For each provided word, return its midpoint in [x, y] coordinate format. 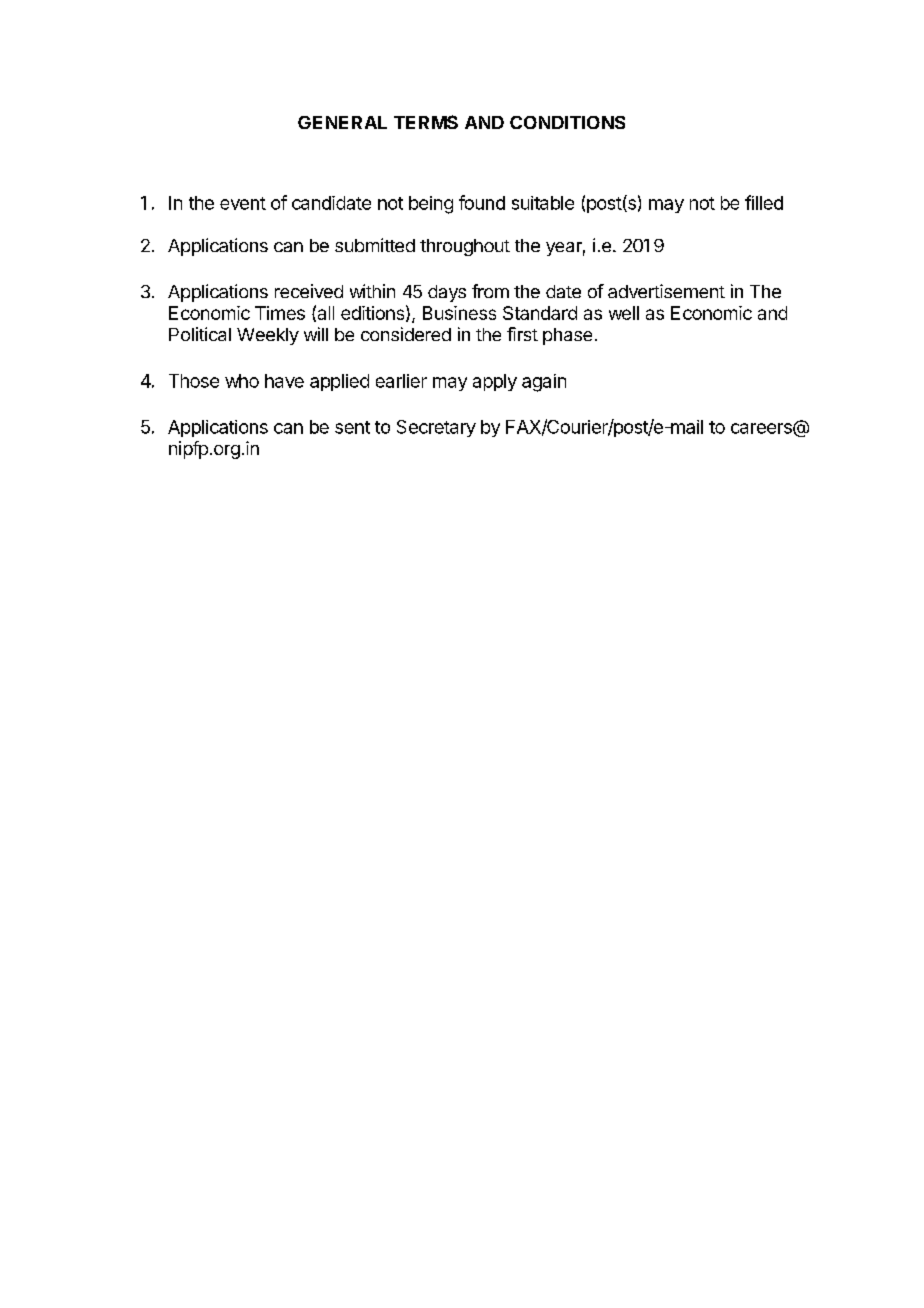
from [490, 291]
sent [352, 427]
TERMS [426, 122]
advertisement [666, 291]
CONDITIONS [567, 122]
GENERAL [342, 122]
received [309, 291]
